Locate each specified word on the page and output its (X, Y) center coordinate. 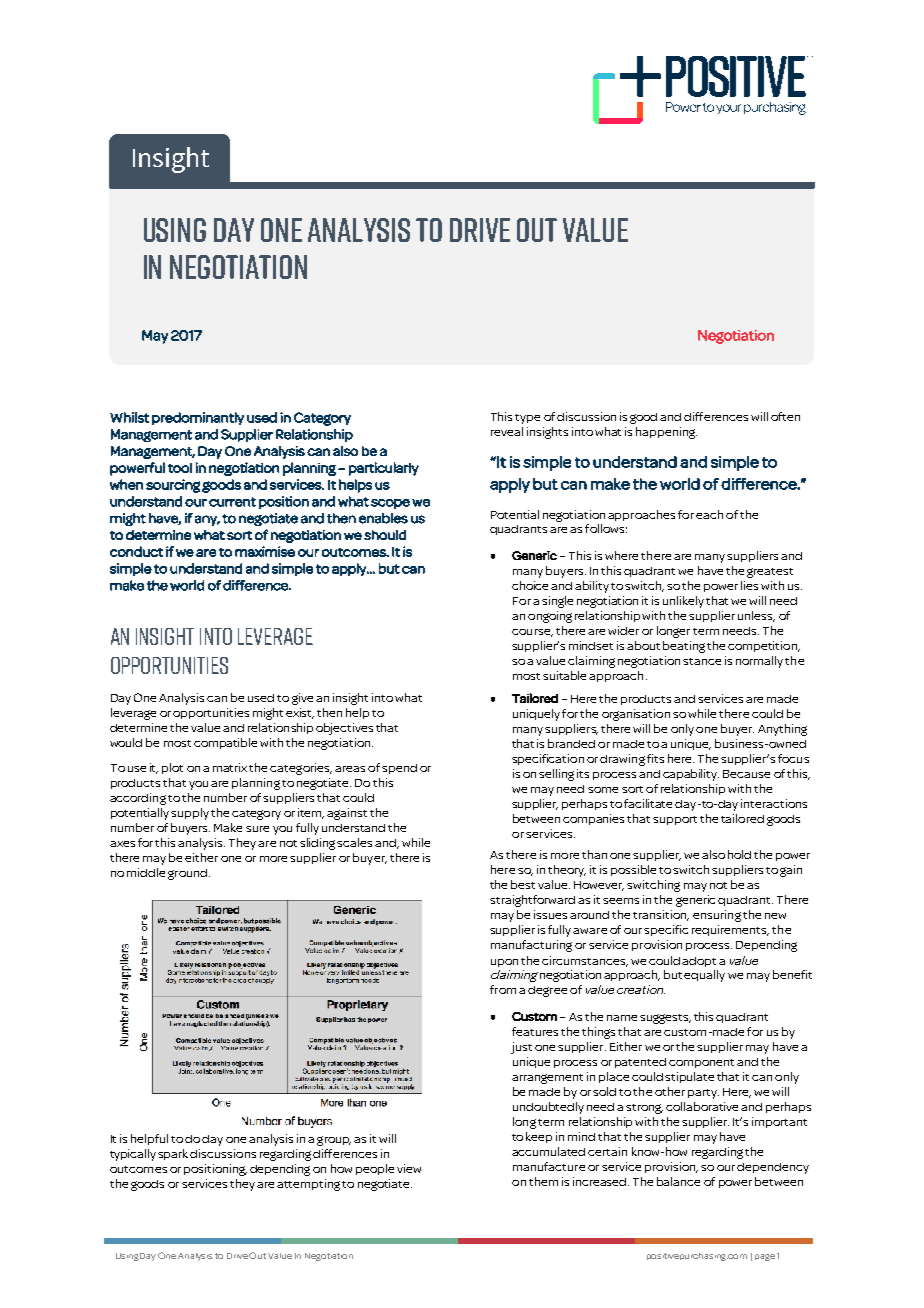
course (532, 633)
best (523, 884)
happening (666, 433)
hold (739, 854)
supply (190, 814)
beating (684, 647)
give (302, 699)
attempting (308, 1185)
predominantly (198, 418)
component (701, 1063)
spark (174, 1154)
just (521, 1048)
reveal (507, 431)
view (409, 1168)
